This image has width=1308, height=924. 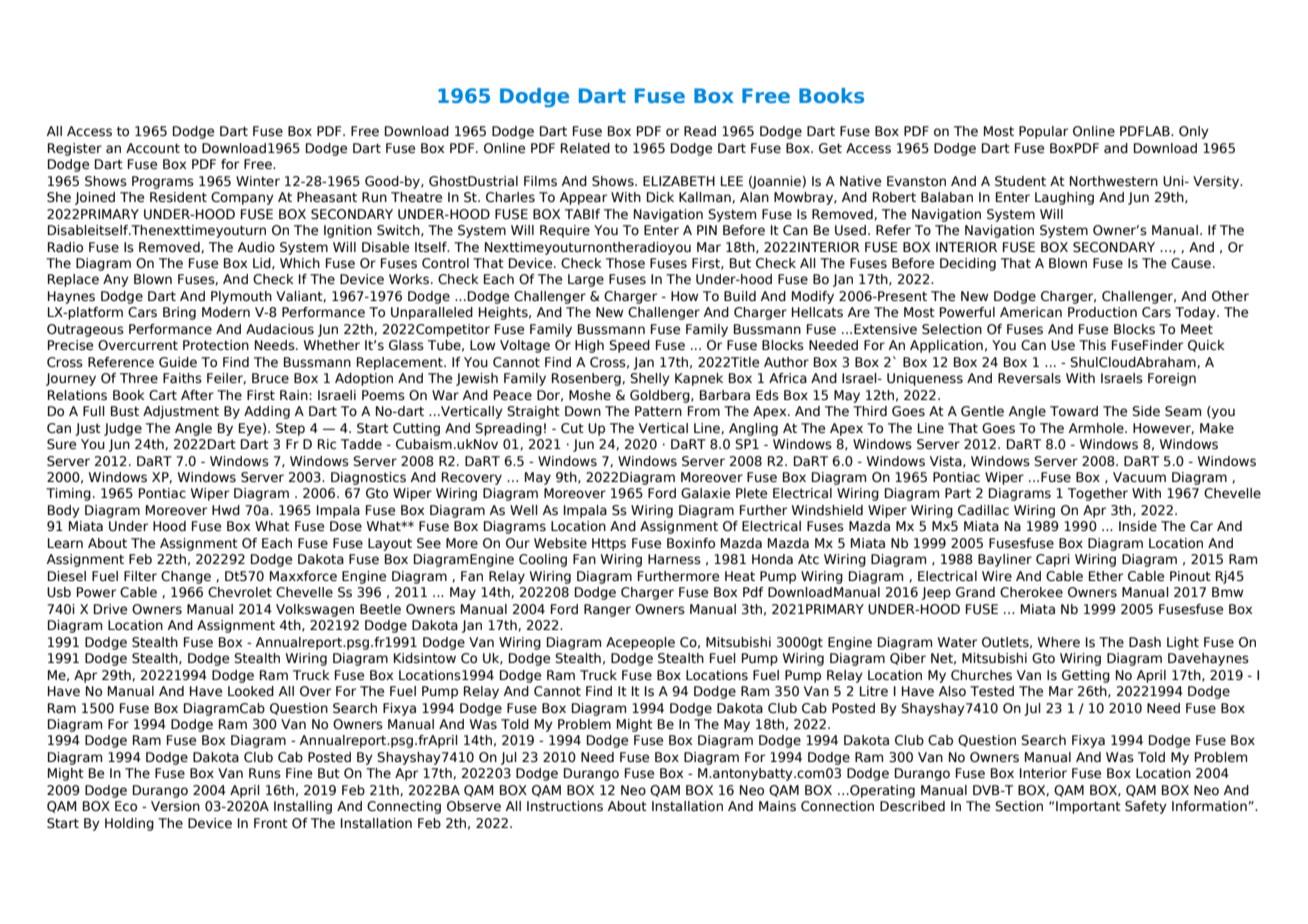 I want to click on Vacuum, so click(x=1139, y=477).
